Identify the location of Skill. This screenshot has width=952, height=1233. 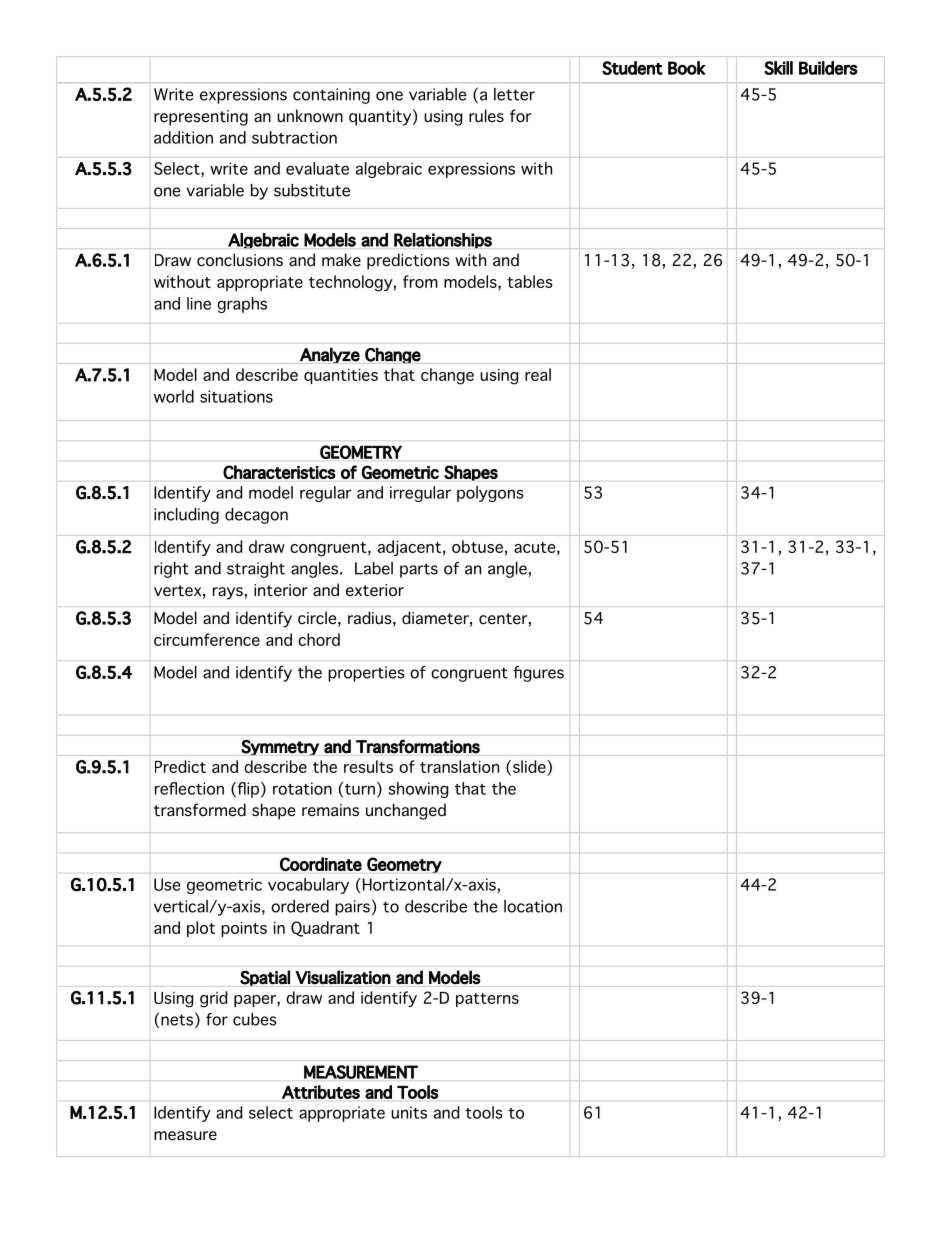
(778, 68).
